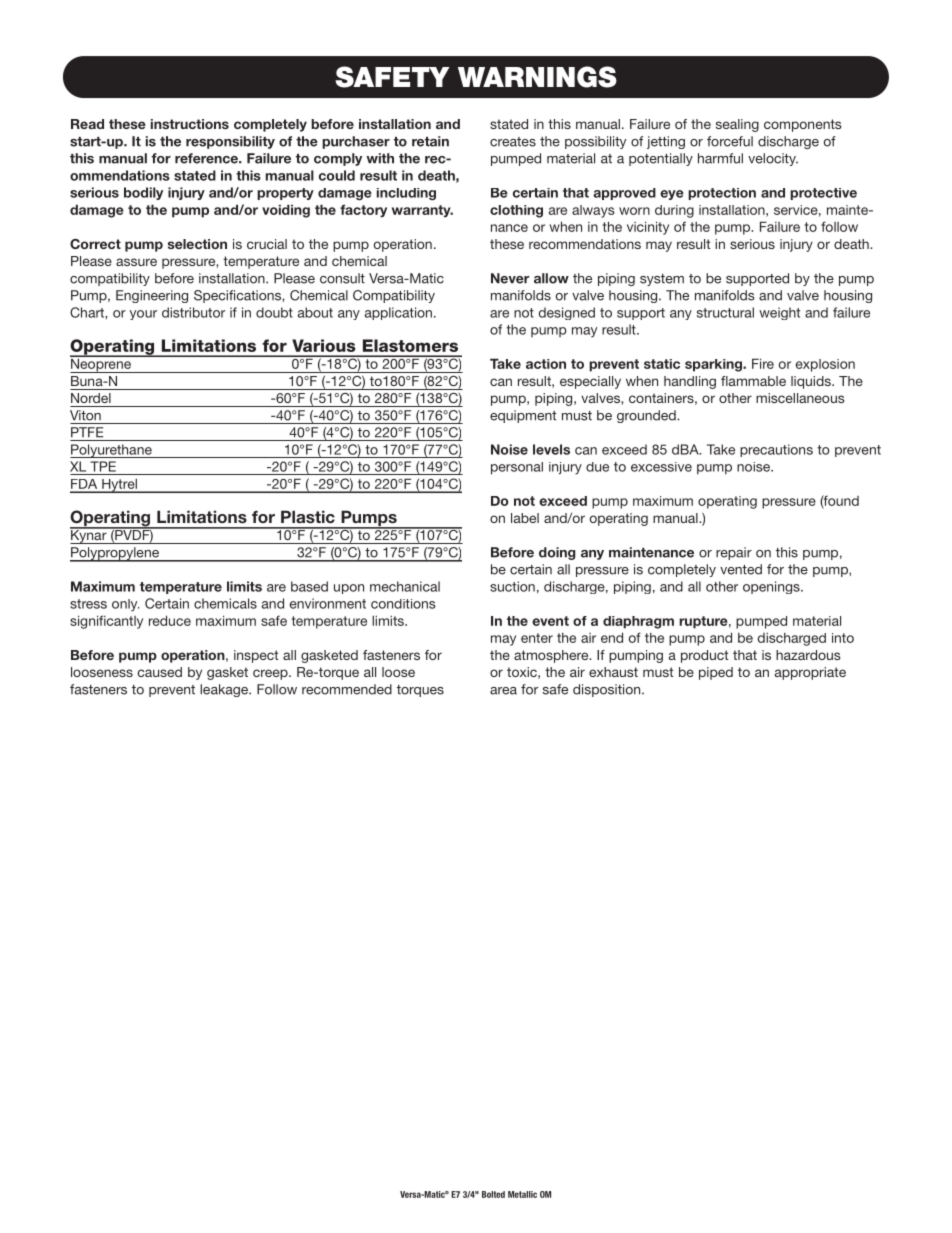 This screenshot has width=952, height=1233. What do you see at coordinates (776, 450) in the screenshot?
I see `precautions` at bounding box center [776, 450].
